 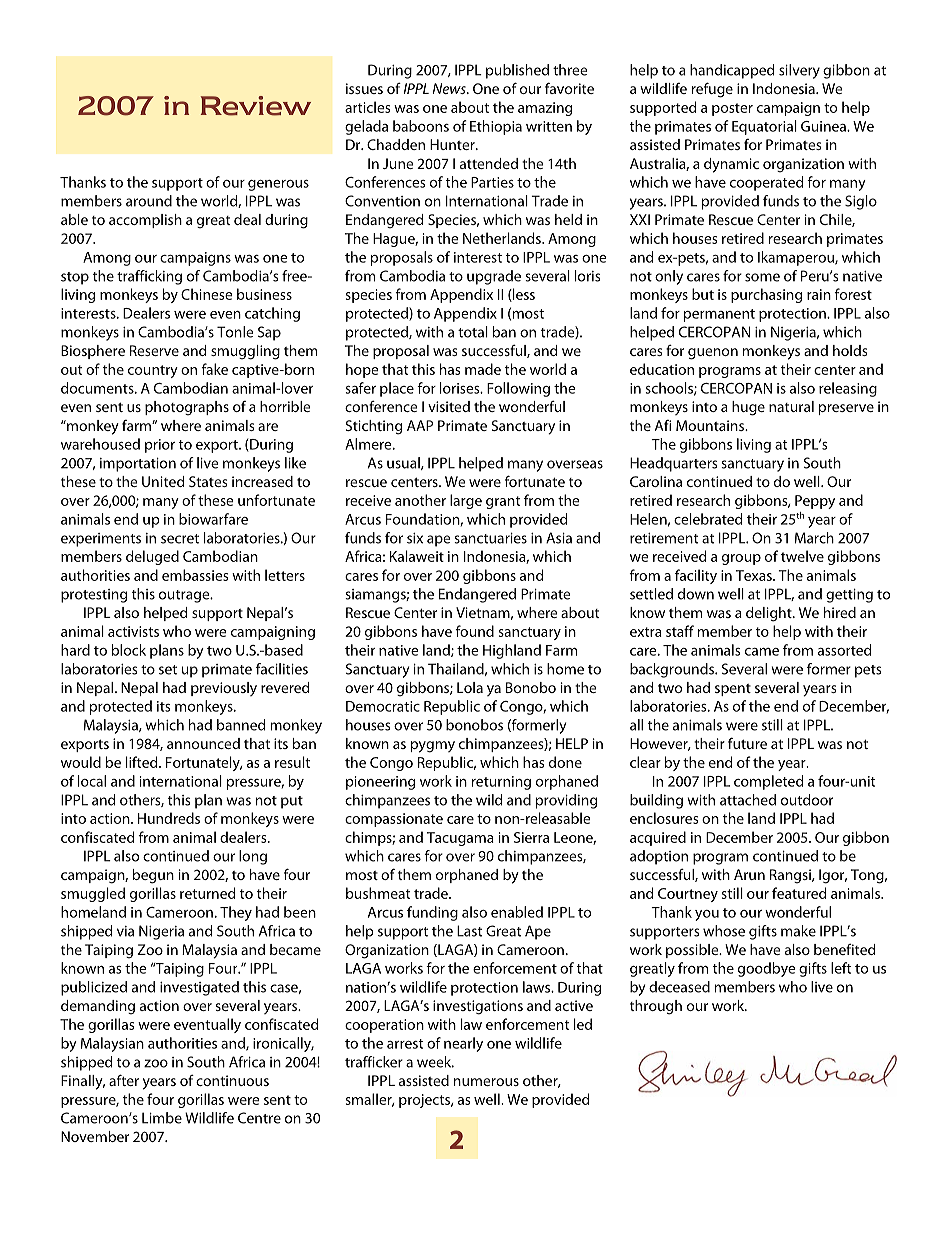 What do you see at coordinates (501, 783) in the page?
I see `returning` at bounding box center [501, 783].
